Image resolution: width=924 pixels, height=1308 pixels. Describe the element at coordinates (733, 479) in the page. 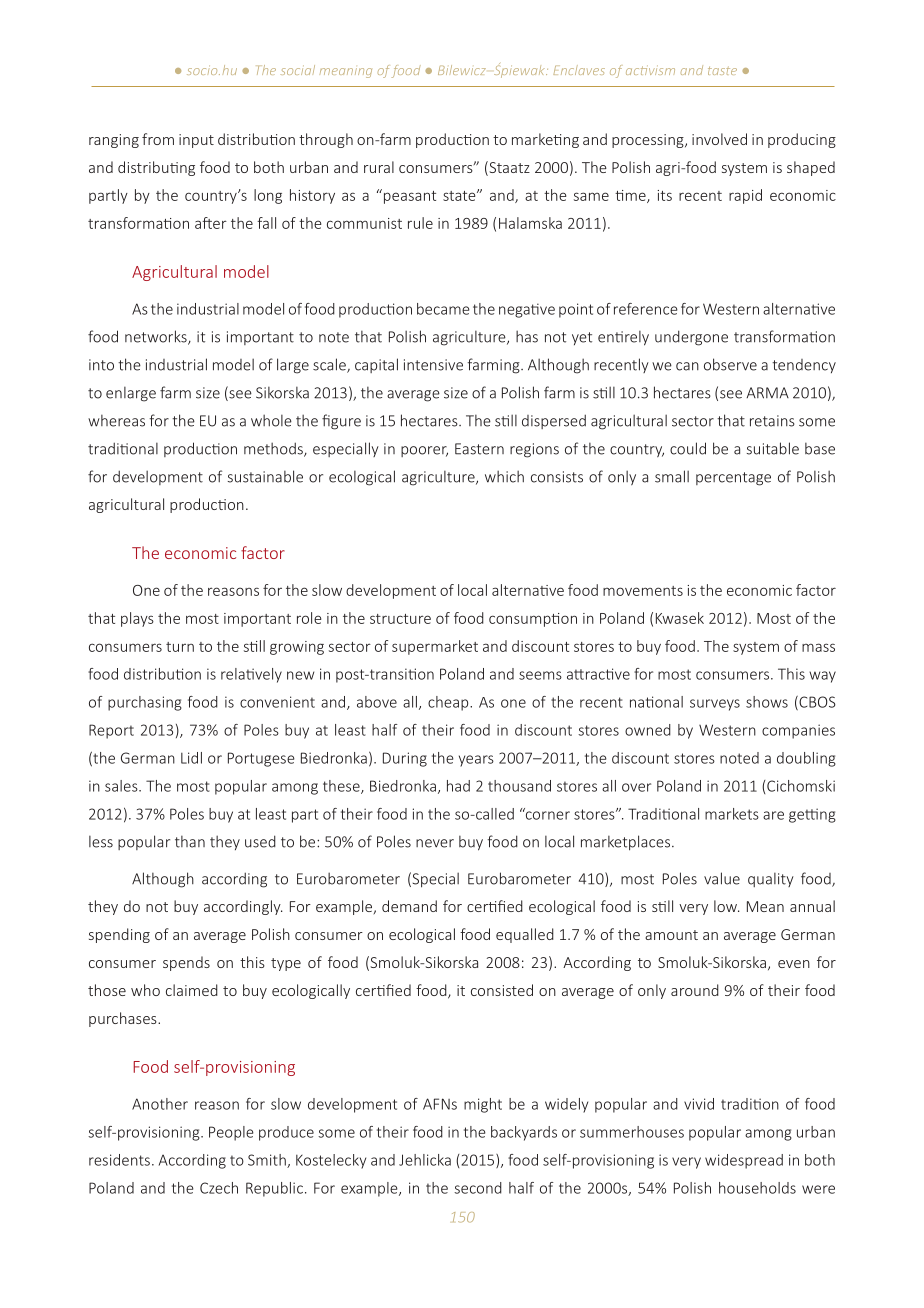

I see `percentage` at that location.
